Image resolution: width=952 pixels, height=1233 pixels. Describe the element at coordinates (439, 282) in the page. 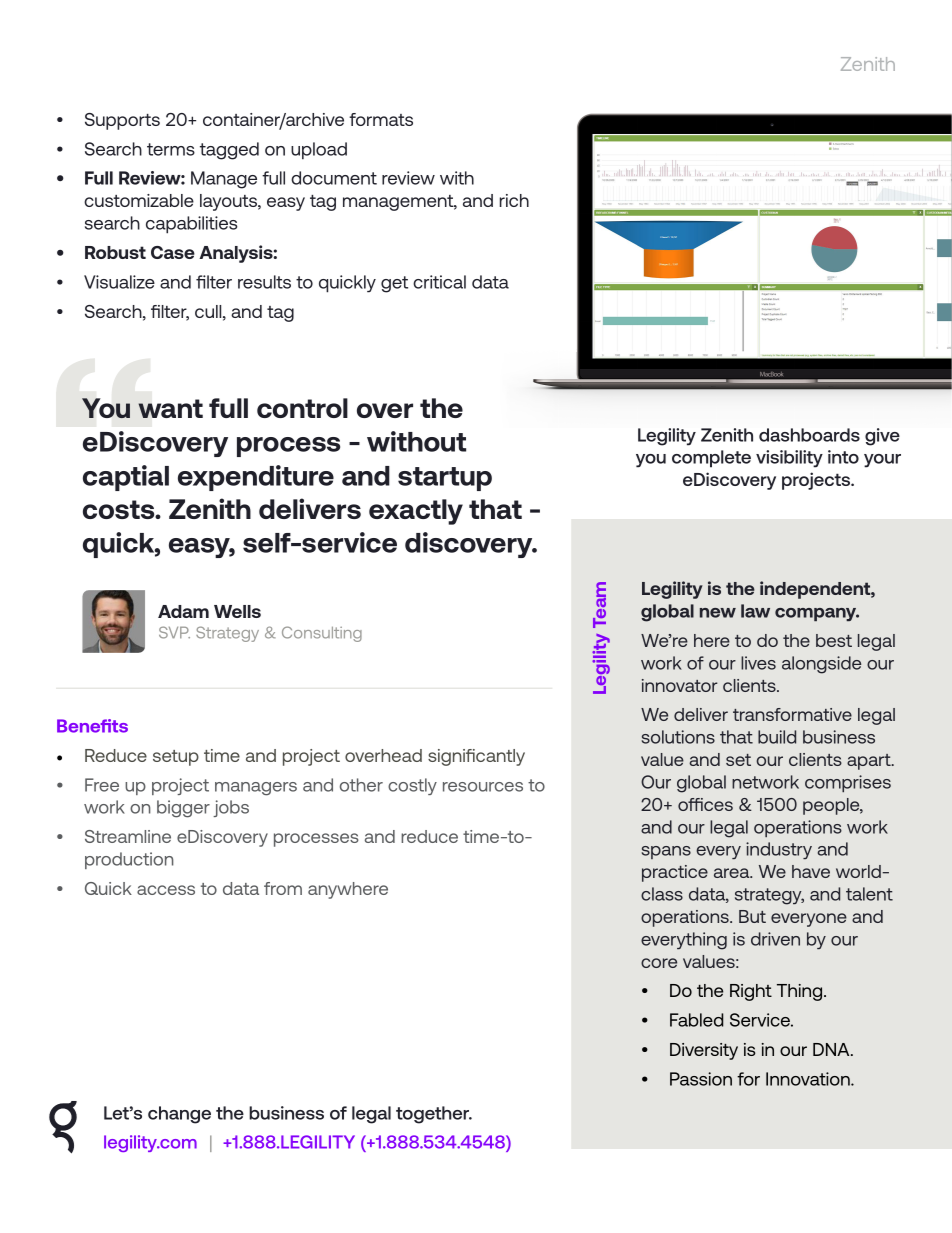

I see `critical` at that location.
